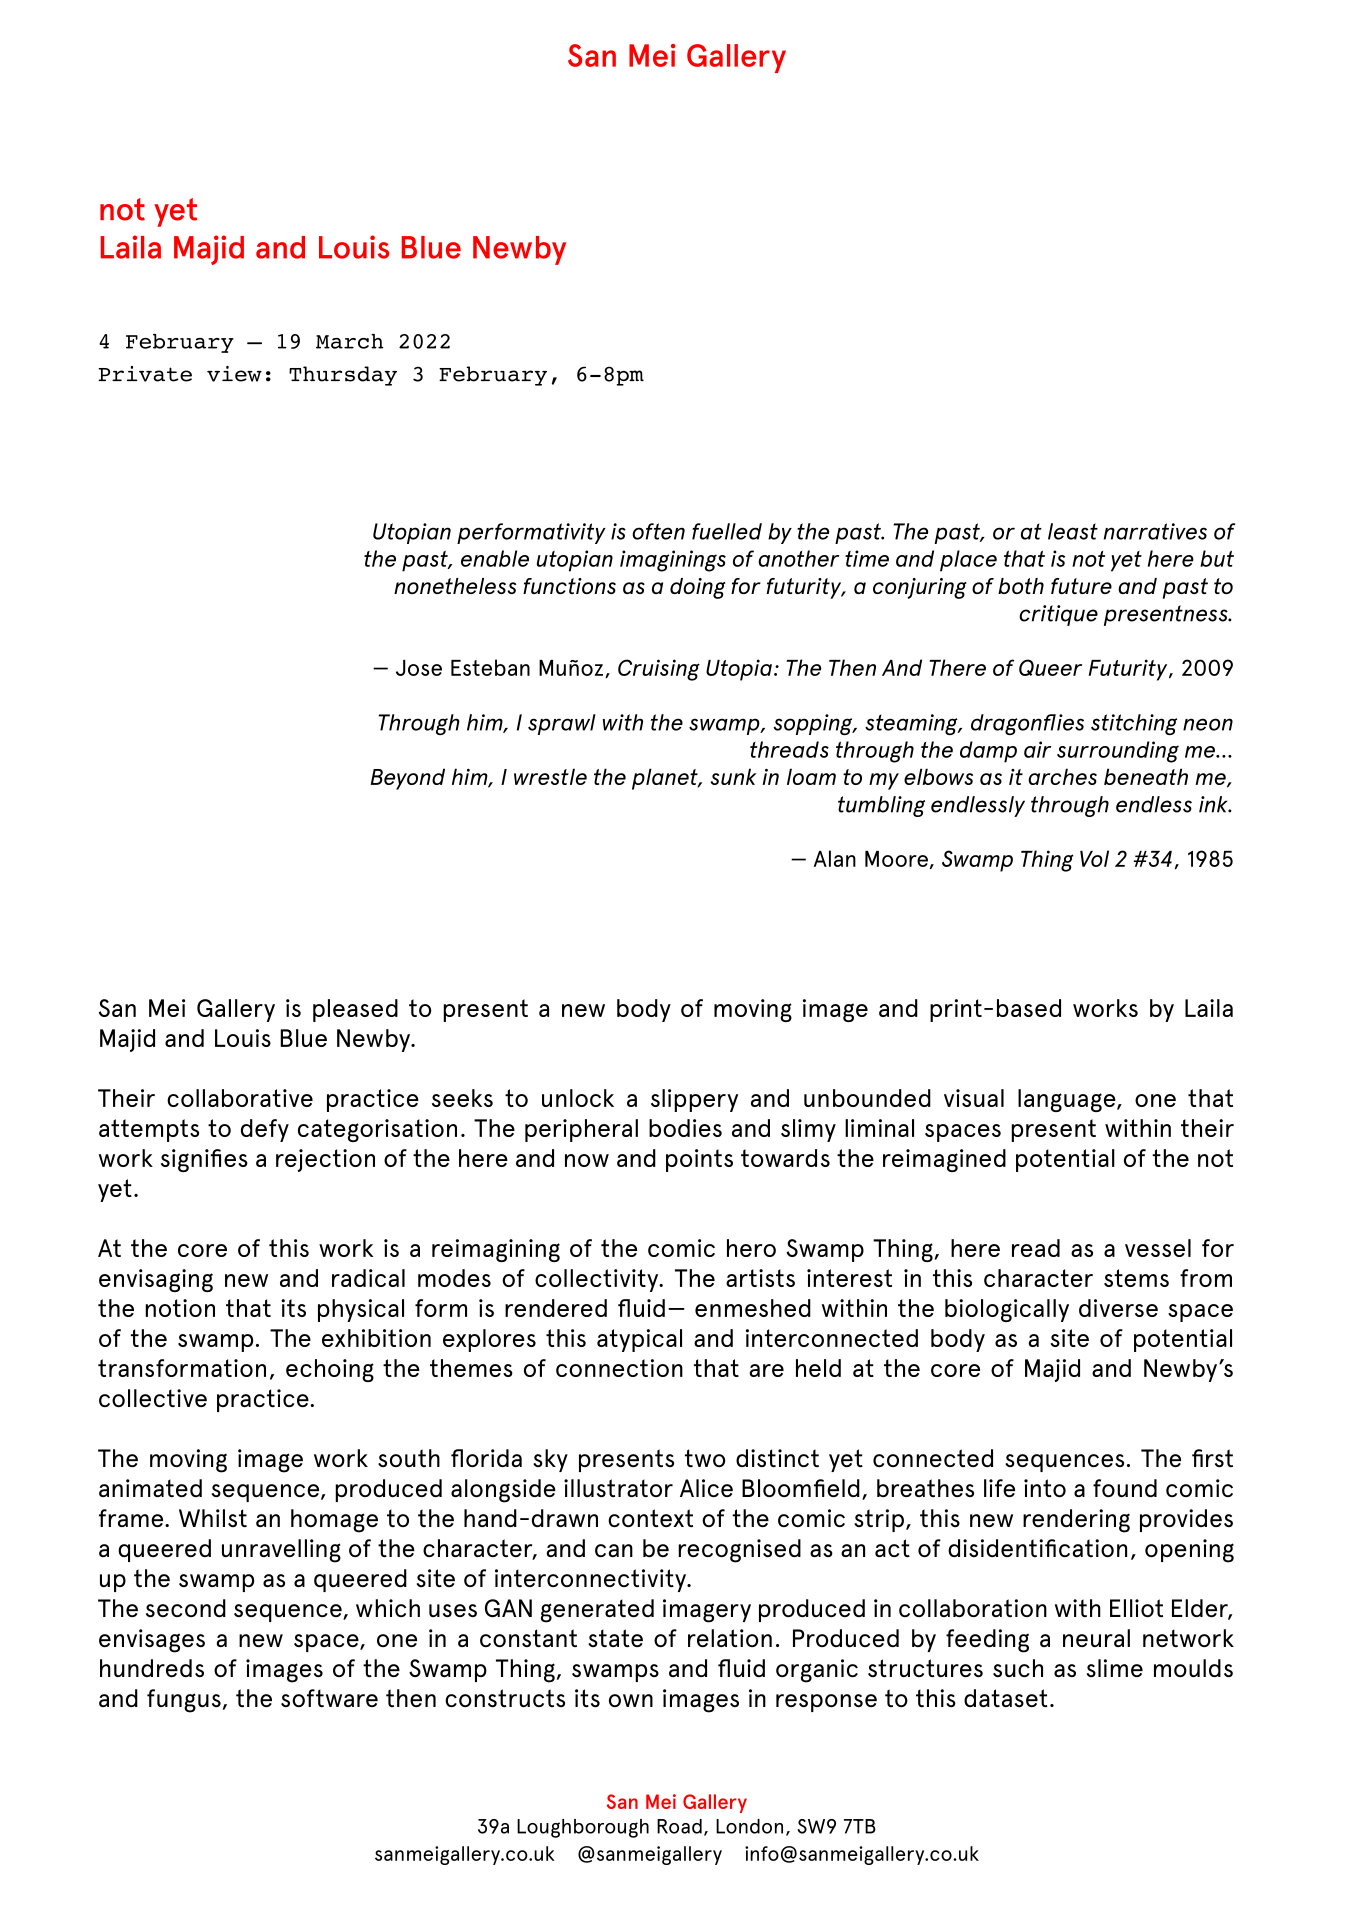 The image size is (1353, 1914). I want to click on signifies, so click(204, 1160).
